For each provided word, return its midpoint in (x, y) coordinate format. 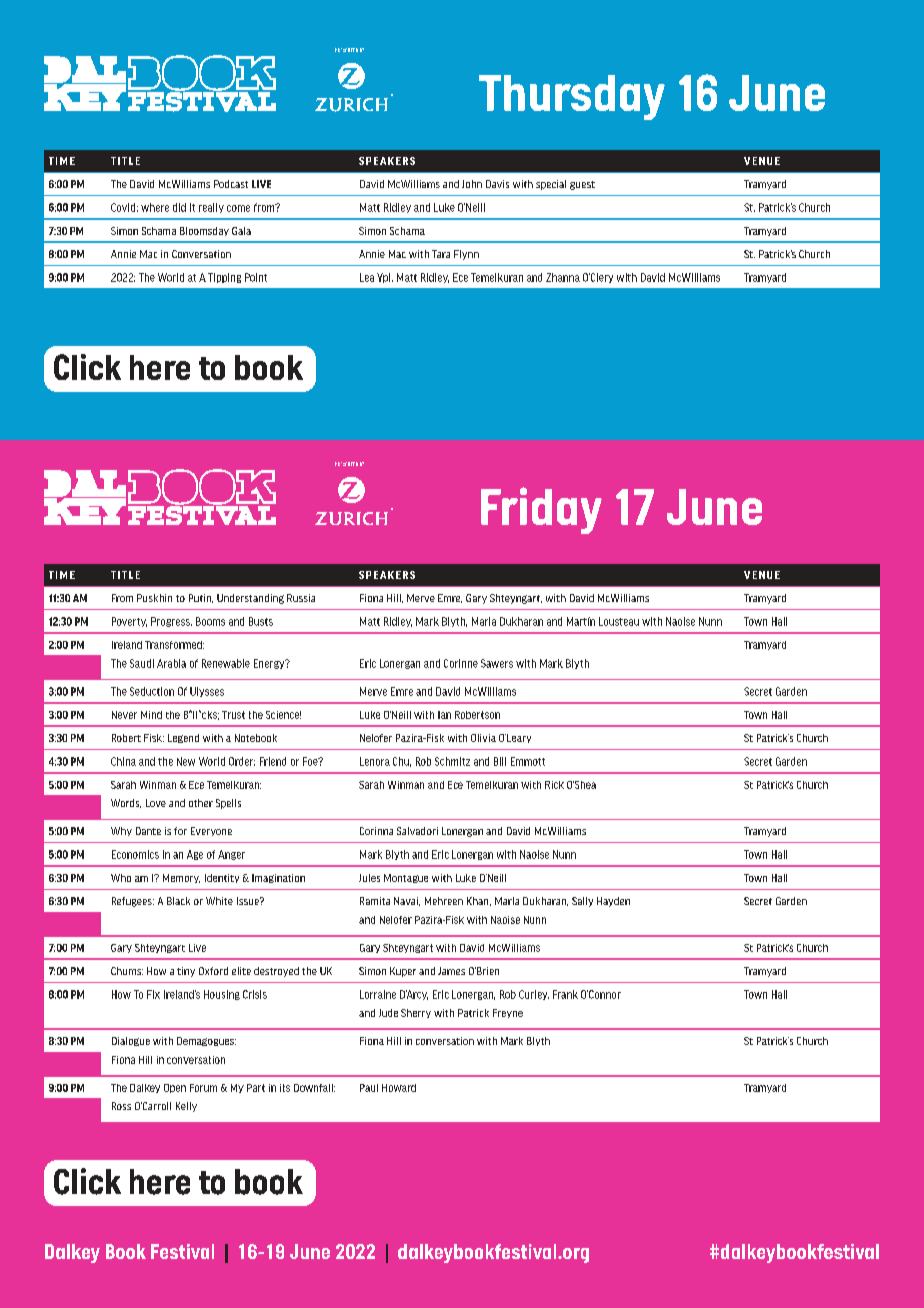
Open (175, 1088)
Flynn (466, 255)
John (472, 184)
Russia (301, 598)
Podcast (231, 184)
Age (195, 855)
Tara (441, 254)
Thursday (572, 97)
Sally (582, 902)
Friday (541, 510)
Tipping (224, 278)
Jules (369, 878)
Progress (171, 622)
